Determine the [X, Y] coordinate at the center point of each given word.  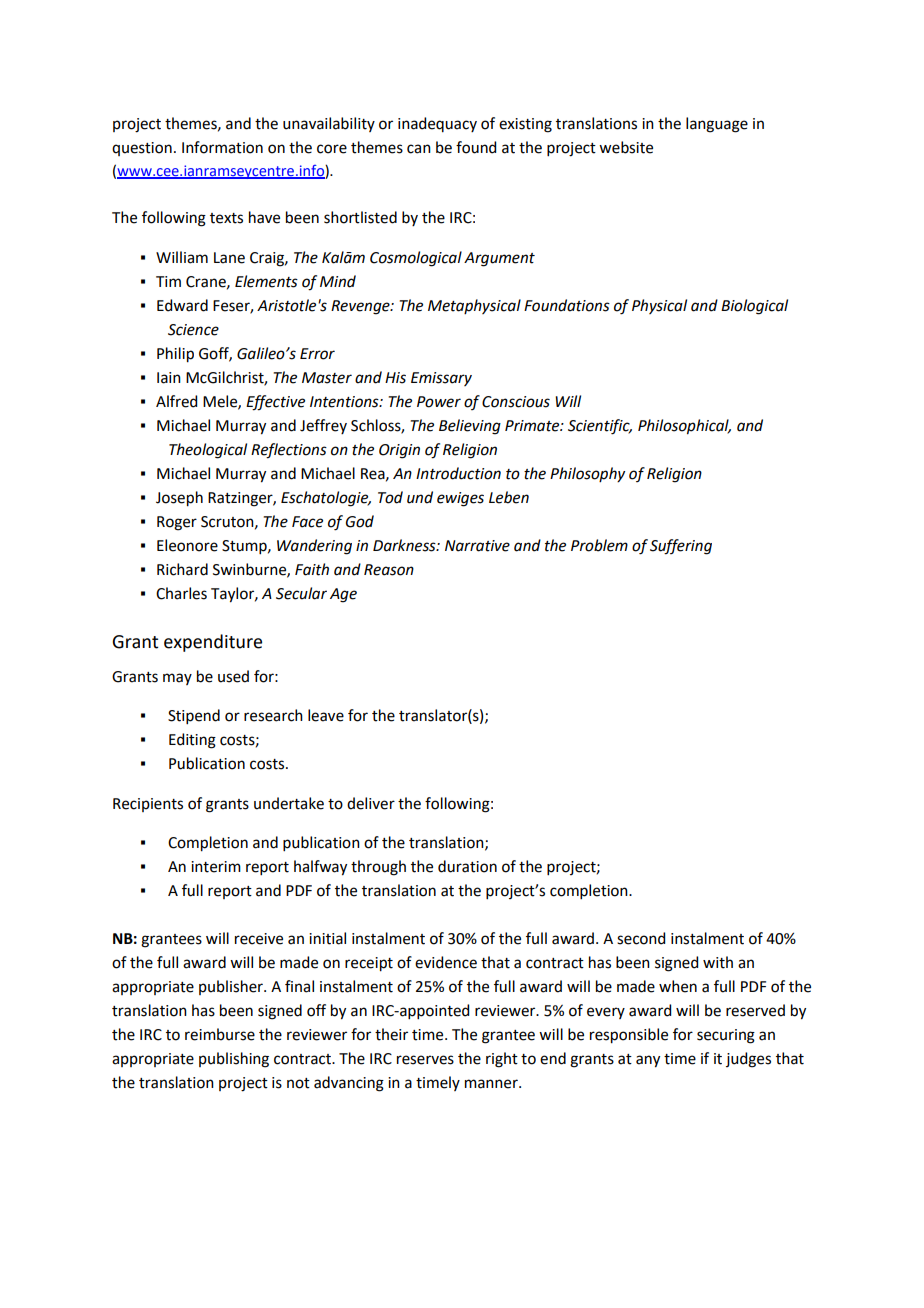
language [717, 125]
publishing [234, 1060]
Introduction [458, 473]
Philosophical [684, 427]
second [641, 938]
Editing [192, 741]
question [142, 149]
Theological [208, 451]
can [419, 149]
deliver [371, 803]
